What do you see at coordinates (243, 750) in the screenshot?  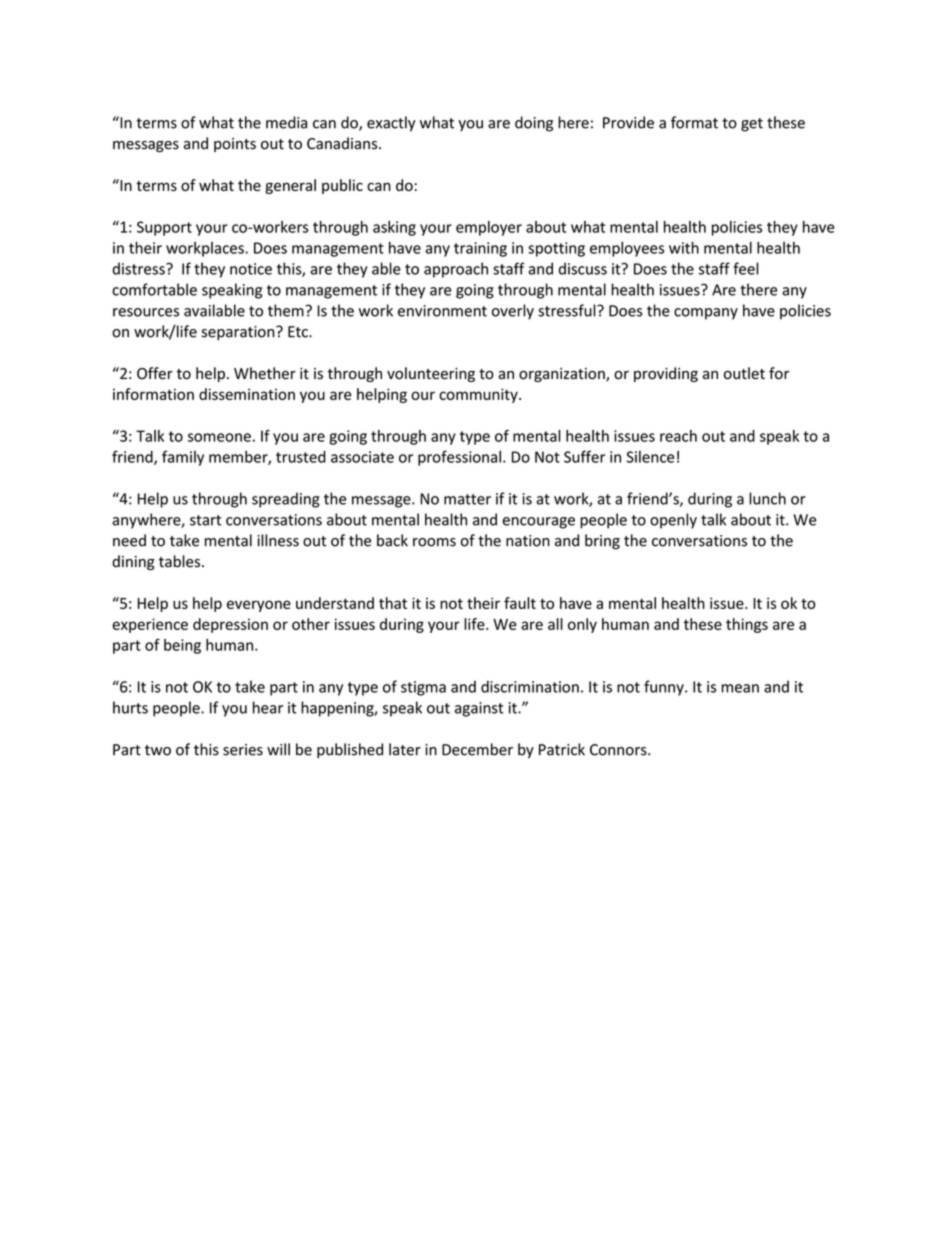 I see `series` at bounding box center [243, 750].
